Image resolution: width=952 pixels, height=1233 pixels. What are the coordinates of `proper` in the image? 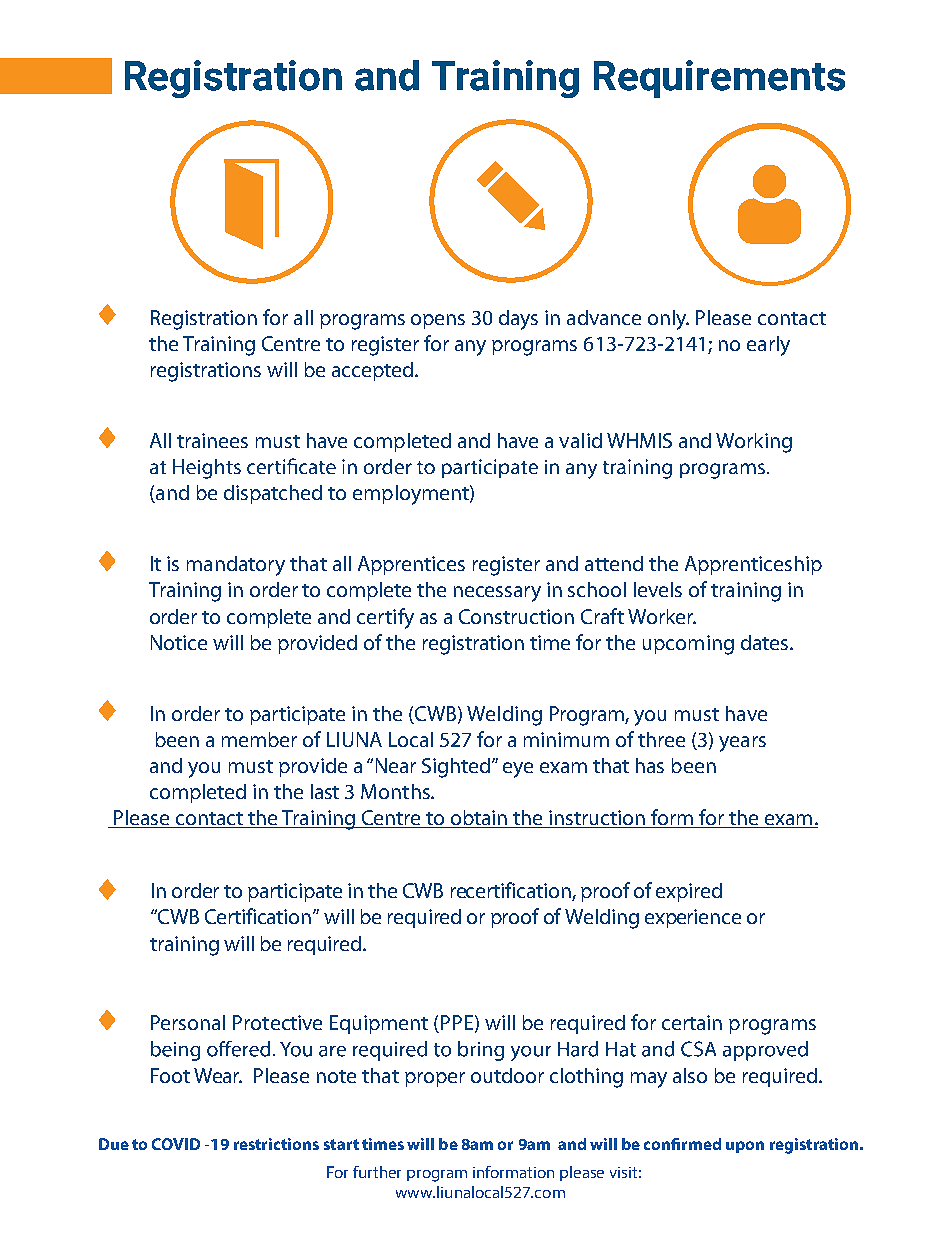 It's located at (435, 1079).
